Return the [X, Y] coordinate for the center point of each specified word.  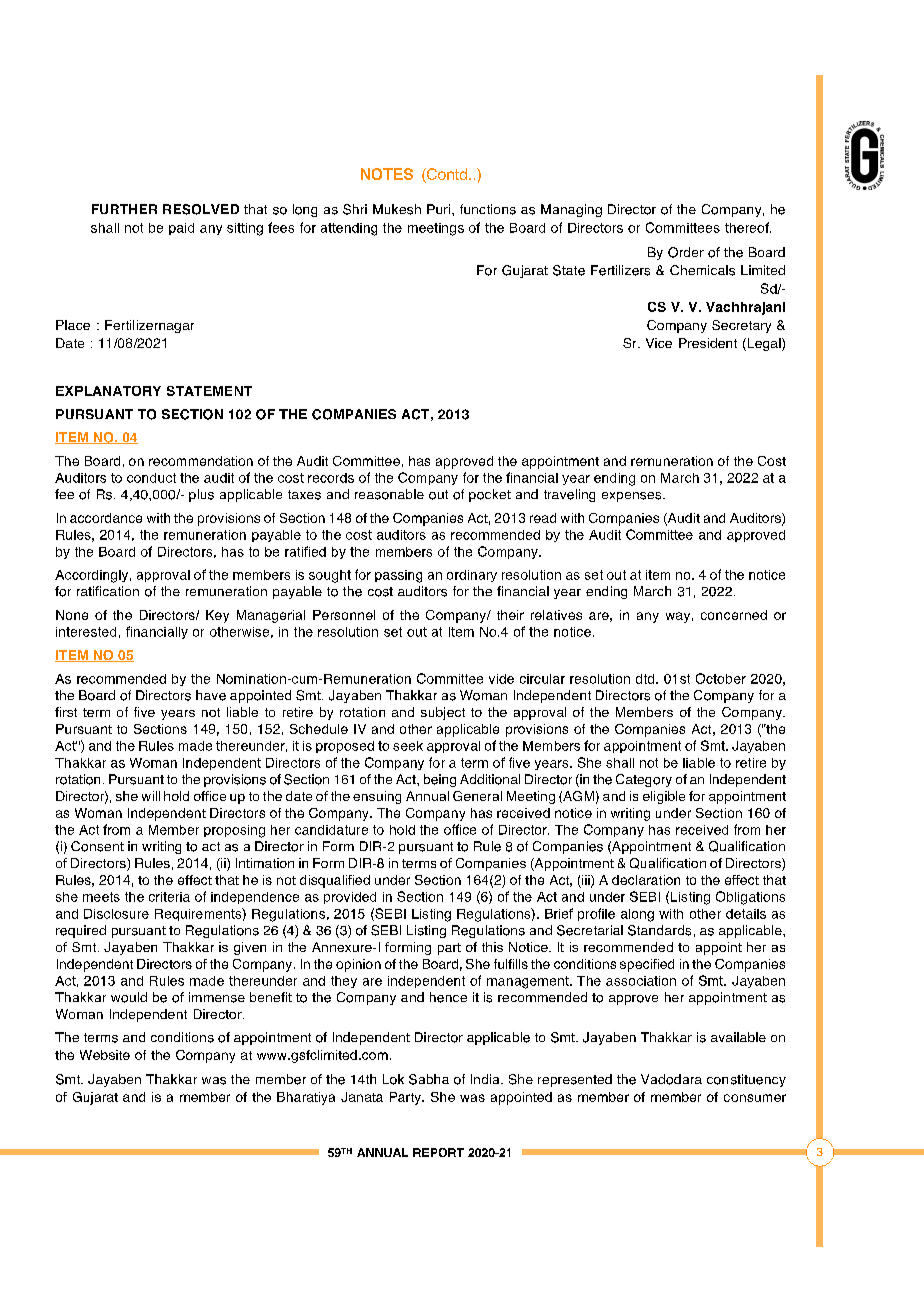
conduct [151, 478]
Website [105, 1055]
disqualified [335, 881]
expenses [633, 497]
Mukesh [397, 209]
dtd [646, 679]
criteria [169, 897]
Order [686, 252]
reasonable [389, 494]
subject [443, 713]
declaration [646, 880]
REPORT [438, 1152]
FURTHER [124, 209]
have [211, 695]
